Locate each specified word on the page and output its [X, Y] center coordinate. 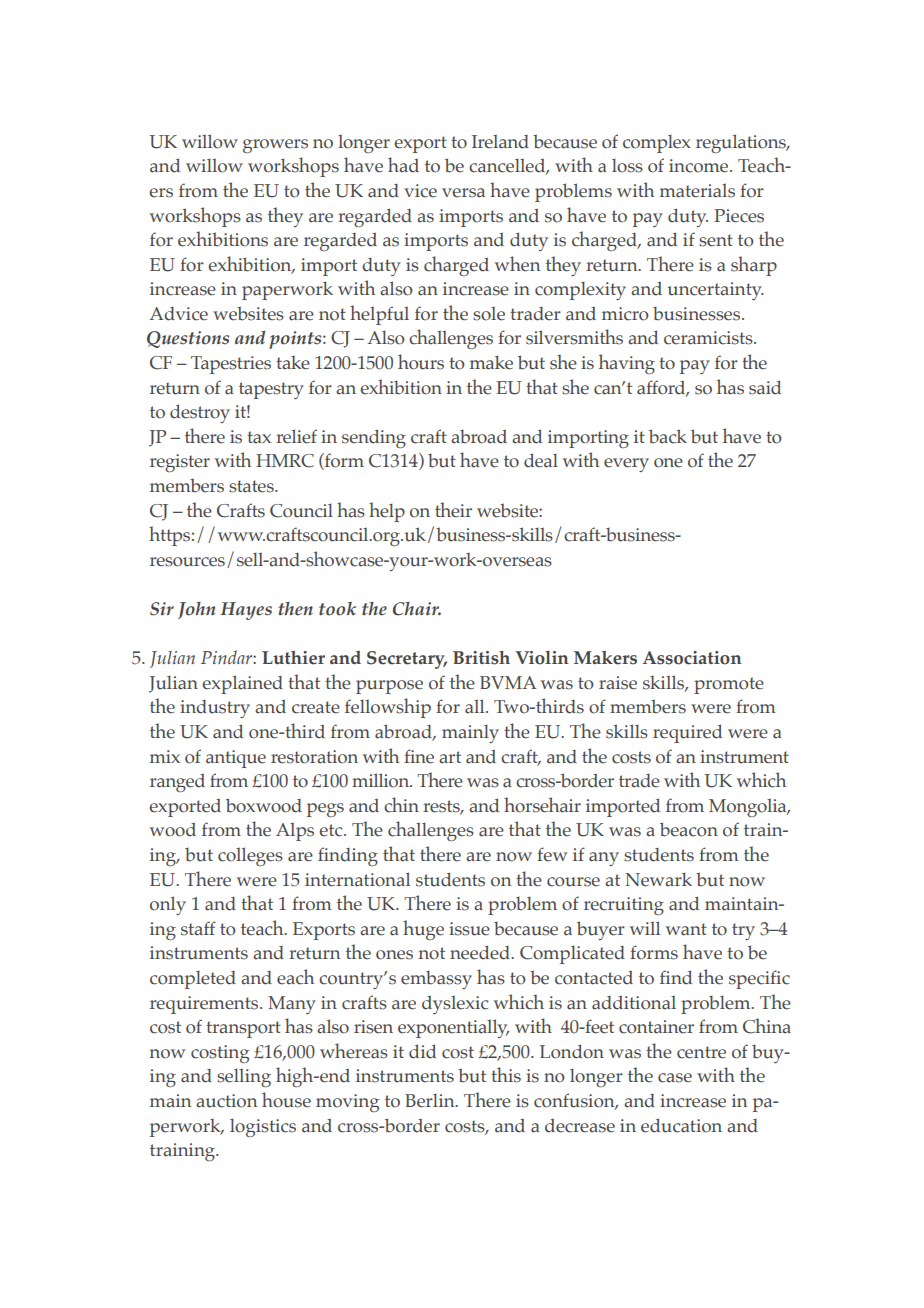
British [481, 658]
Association [692, 658]
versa [463, 193]
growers [275, 146]
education [681, 1125]
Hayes [246, 611]
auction [227, 1101]
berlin [431, 1100]
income [700, 166]
